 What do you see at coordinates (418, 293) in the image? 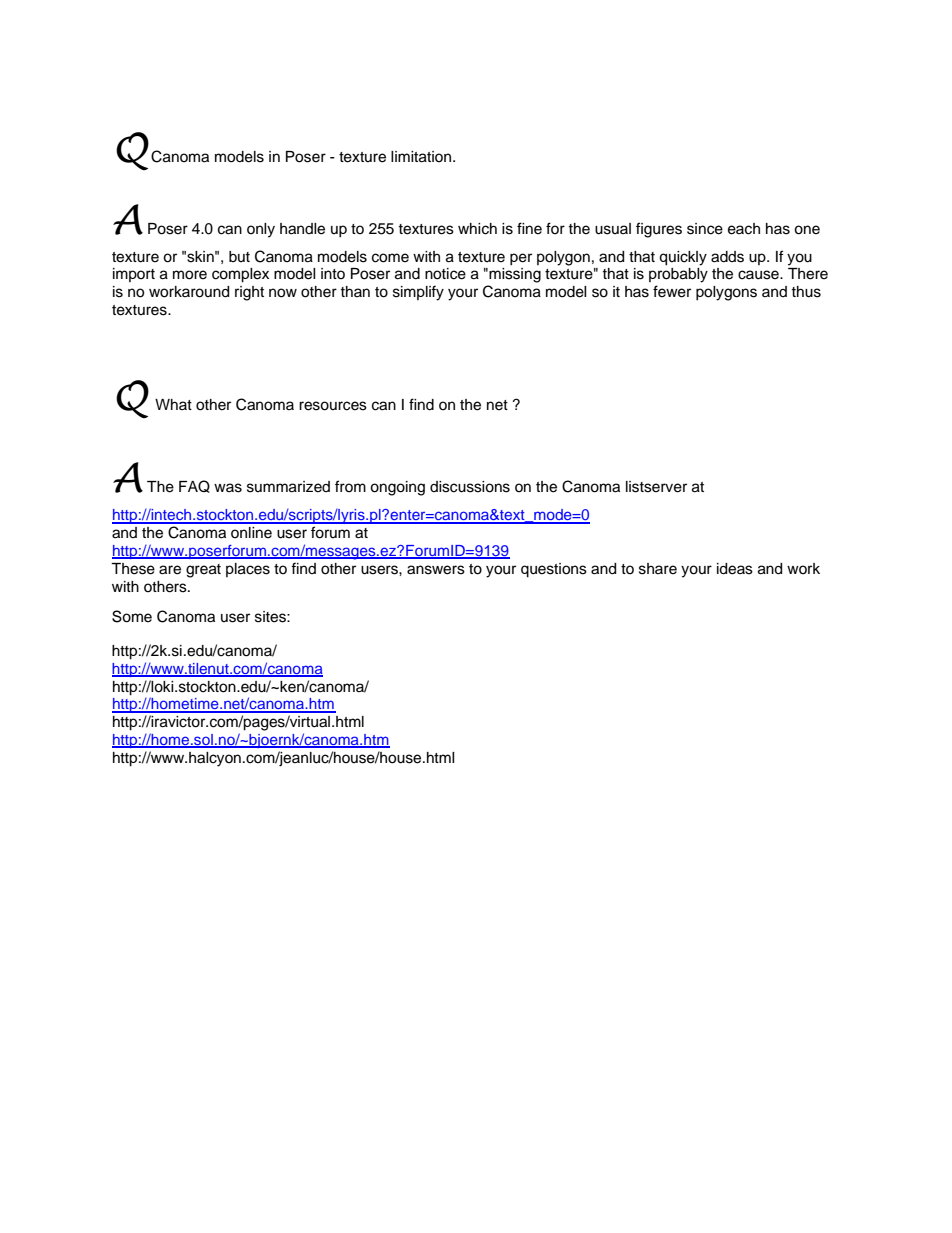
I see `simplify` at bounding box center [418, 293].
